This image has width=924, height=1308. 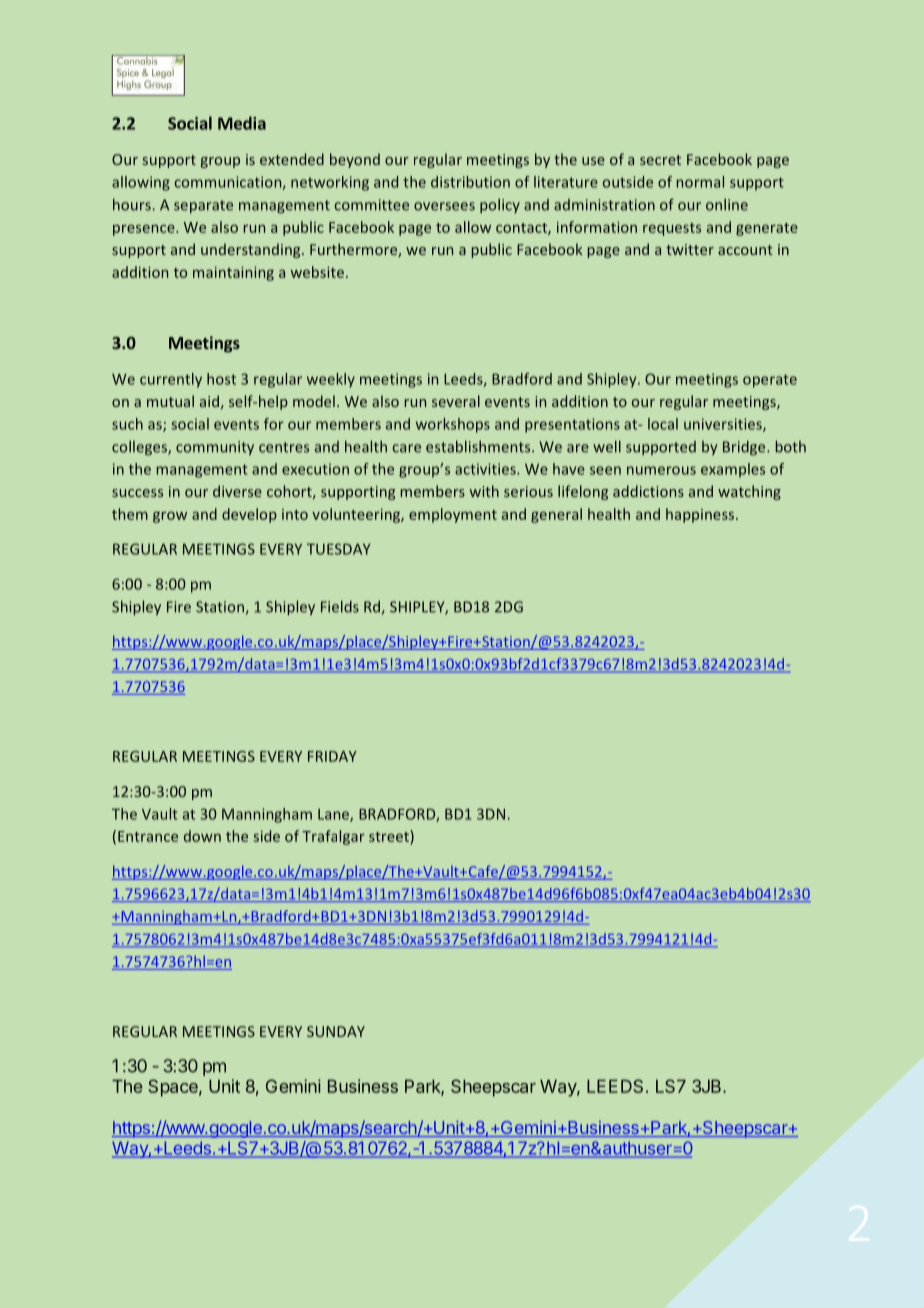 What do you see at coordinates (333, 837) in the image?
I see `Trafalgar` at bounding box center [333, 837].
